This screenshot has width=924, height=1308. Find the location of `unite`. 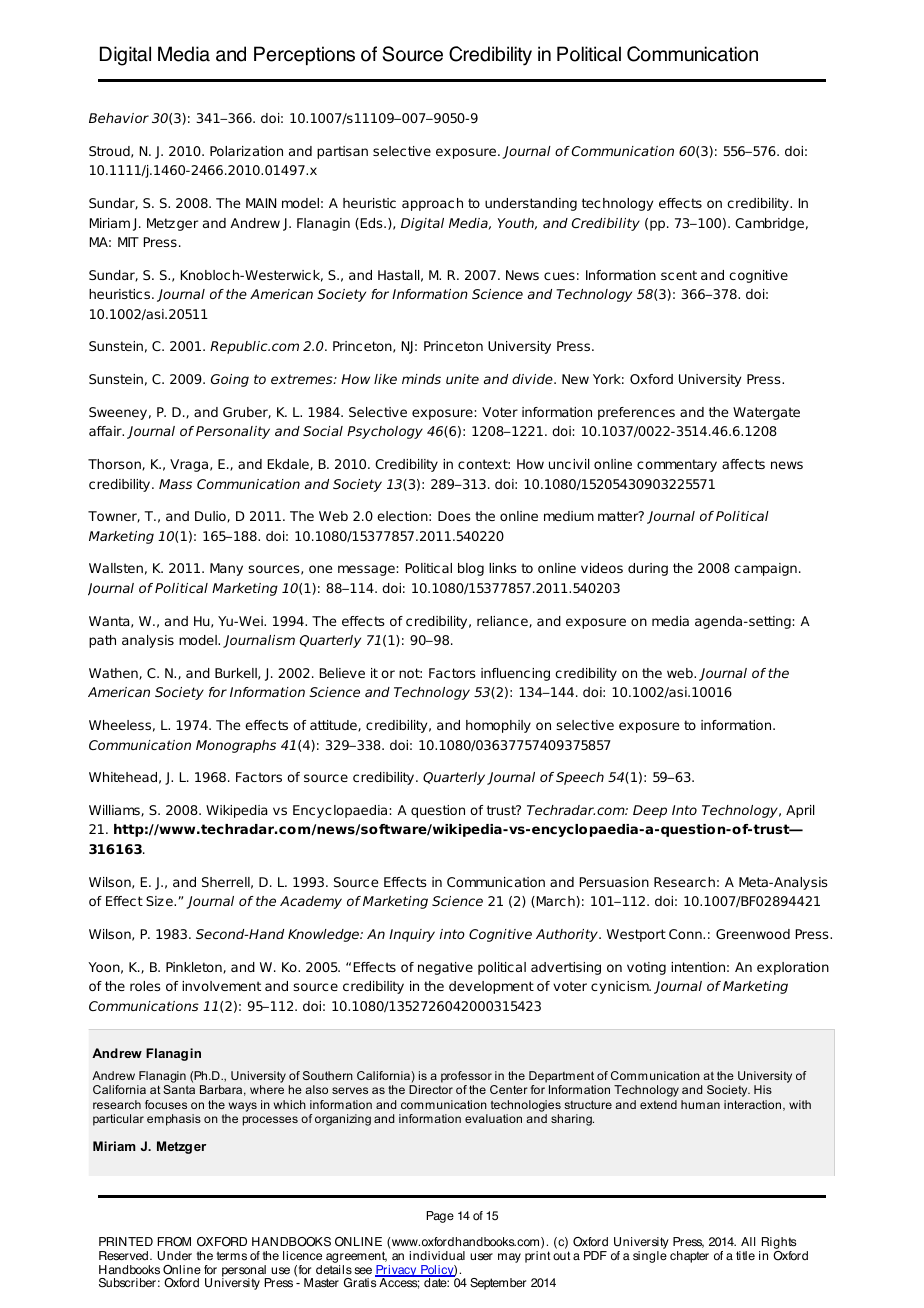

unite is located at coordinates (462, 379).
